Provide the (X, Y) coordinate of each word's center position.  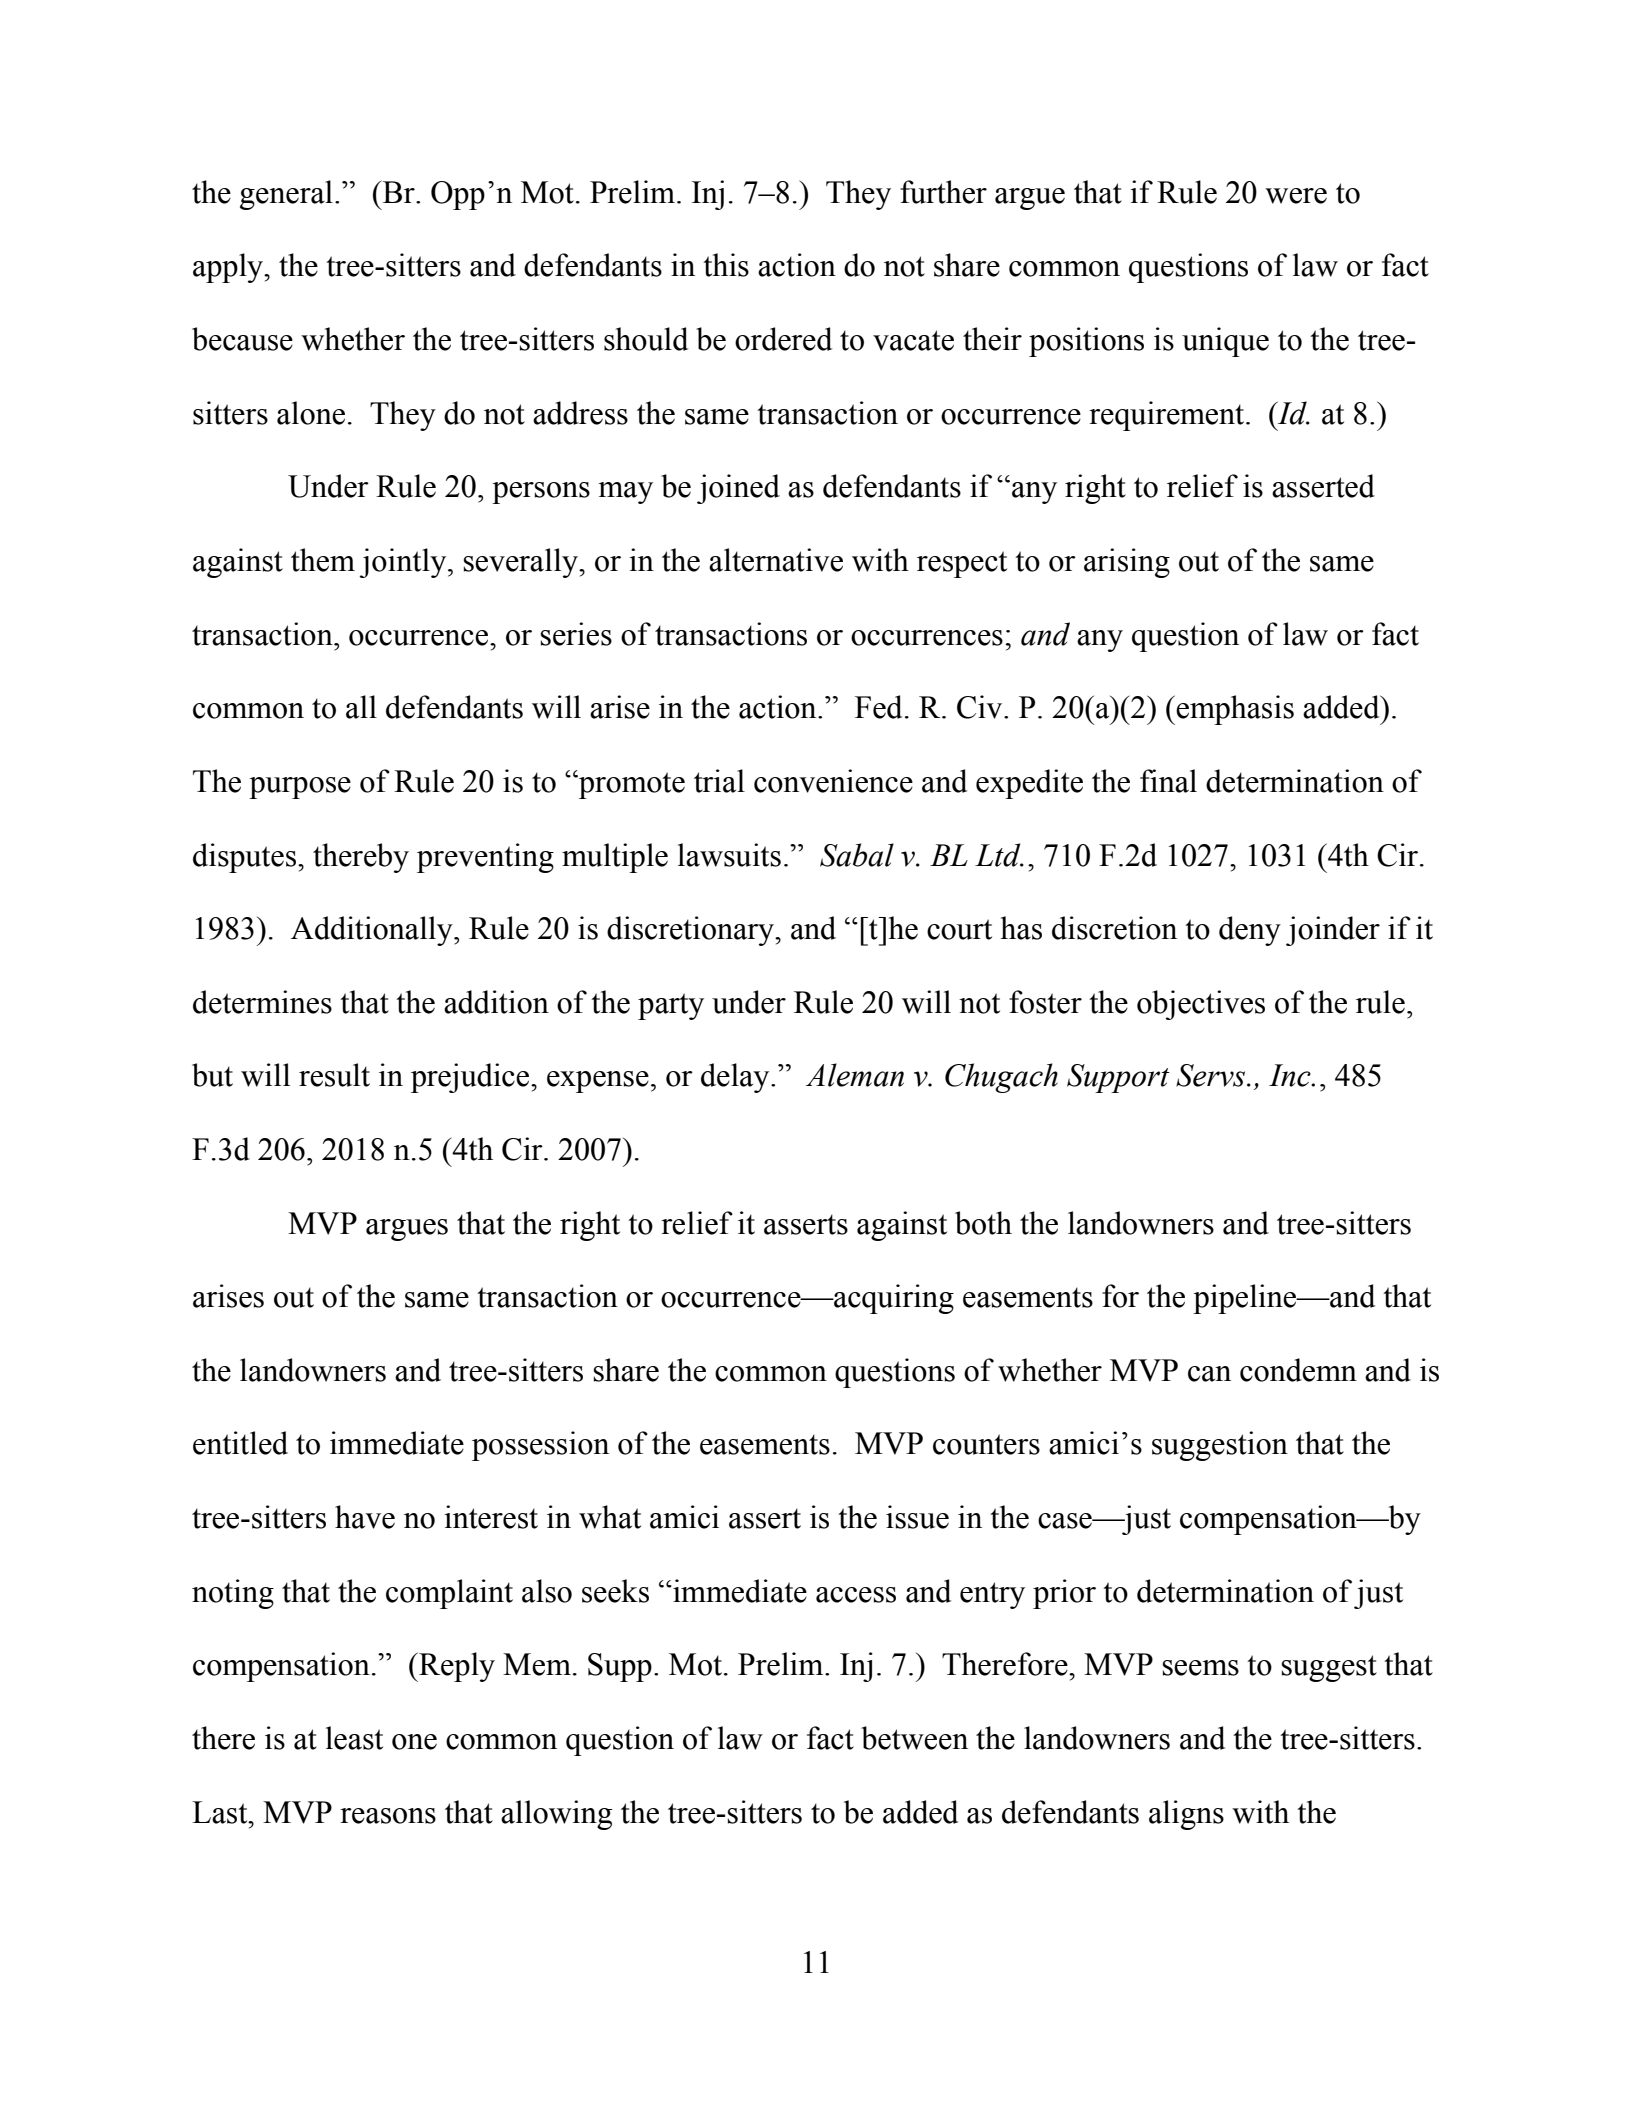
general (286, 195)
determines (262, 1002)
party (671, 1006)
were (1296, 196)
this (726, 265)
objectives (1201, 1005)
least (354, 1738)
